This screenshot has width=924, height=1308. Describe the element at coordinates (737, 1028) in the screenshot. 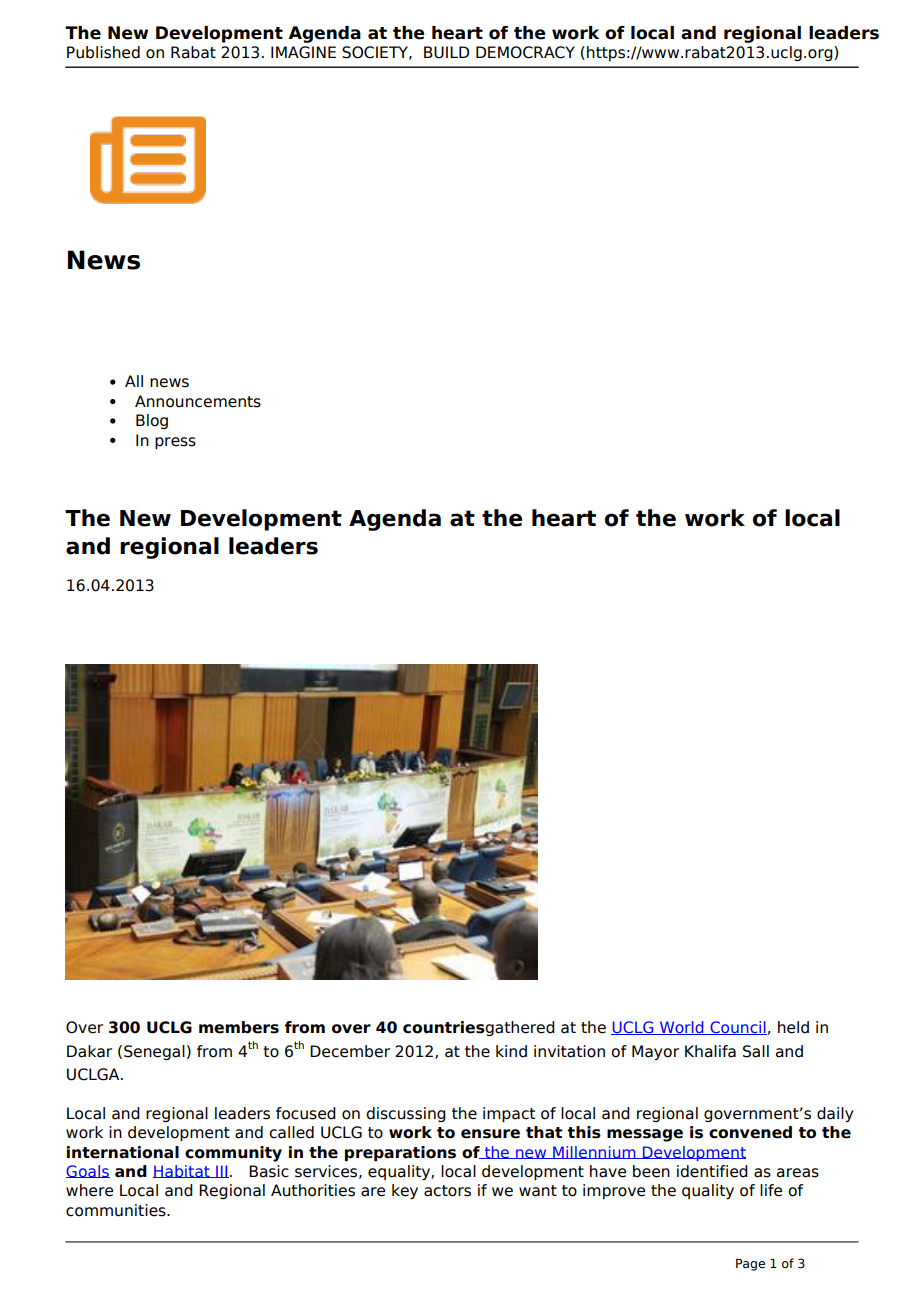

I see `Council` at that location.
